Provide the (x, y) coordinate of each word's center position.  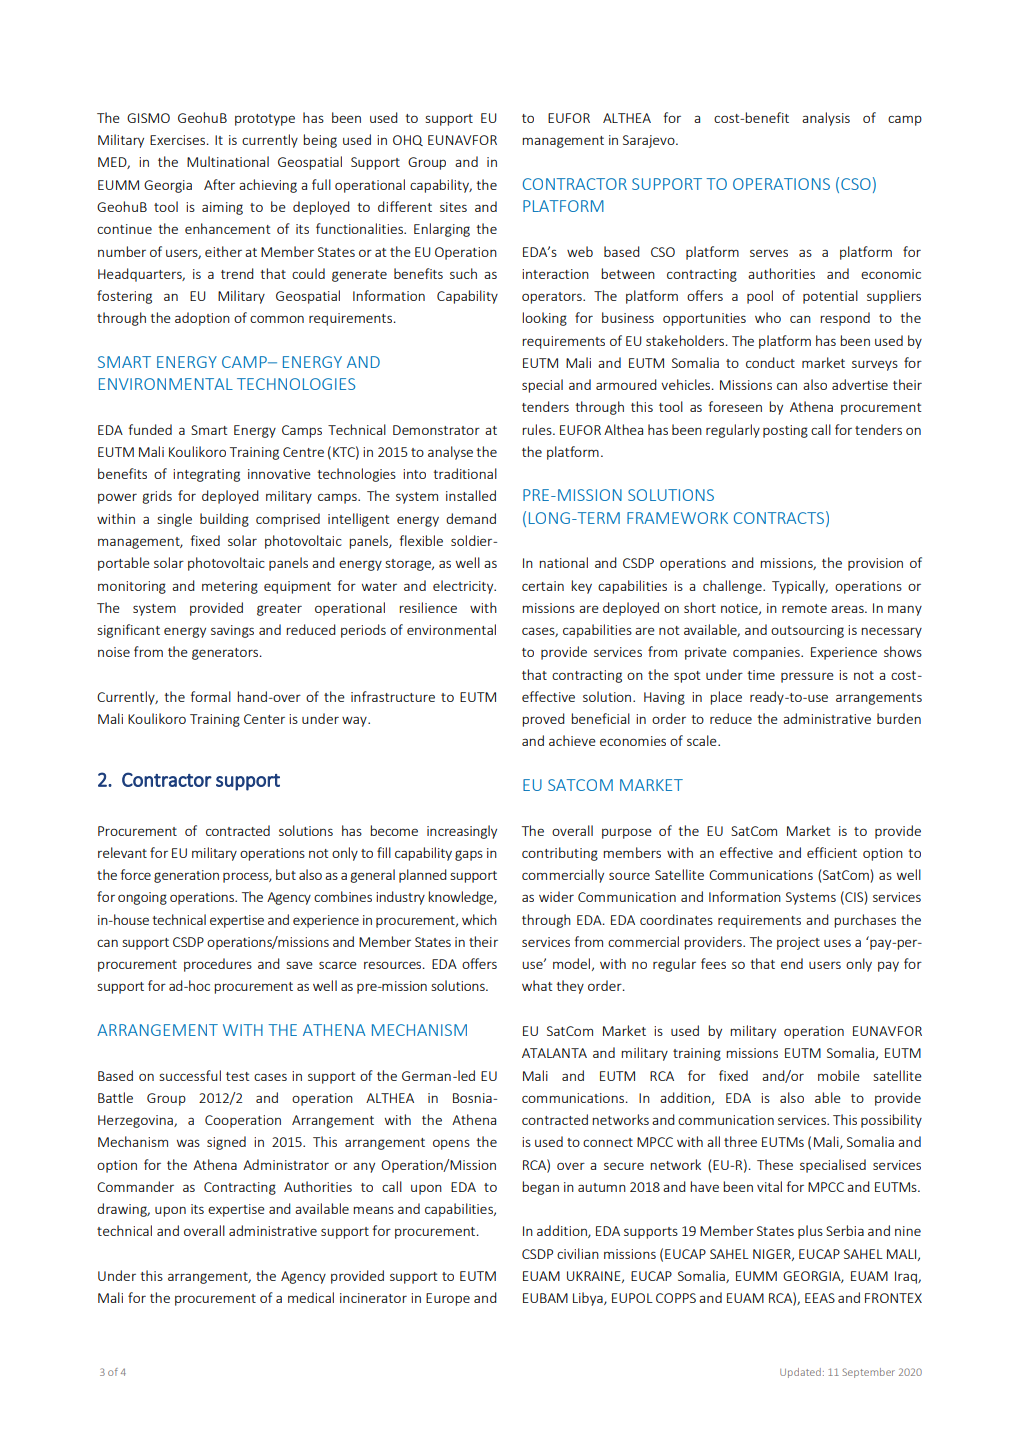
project (798, 943)
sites (453, 207)
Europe (448, 1299)
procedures (218, 965)
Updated (800, 1373)
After (219, 184)
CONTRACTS (779, 518)
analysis (826, 119)
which (479, 919)
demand (471, 518)
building (224, 520)
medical (311, 1297)
